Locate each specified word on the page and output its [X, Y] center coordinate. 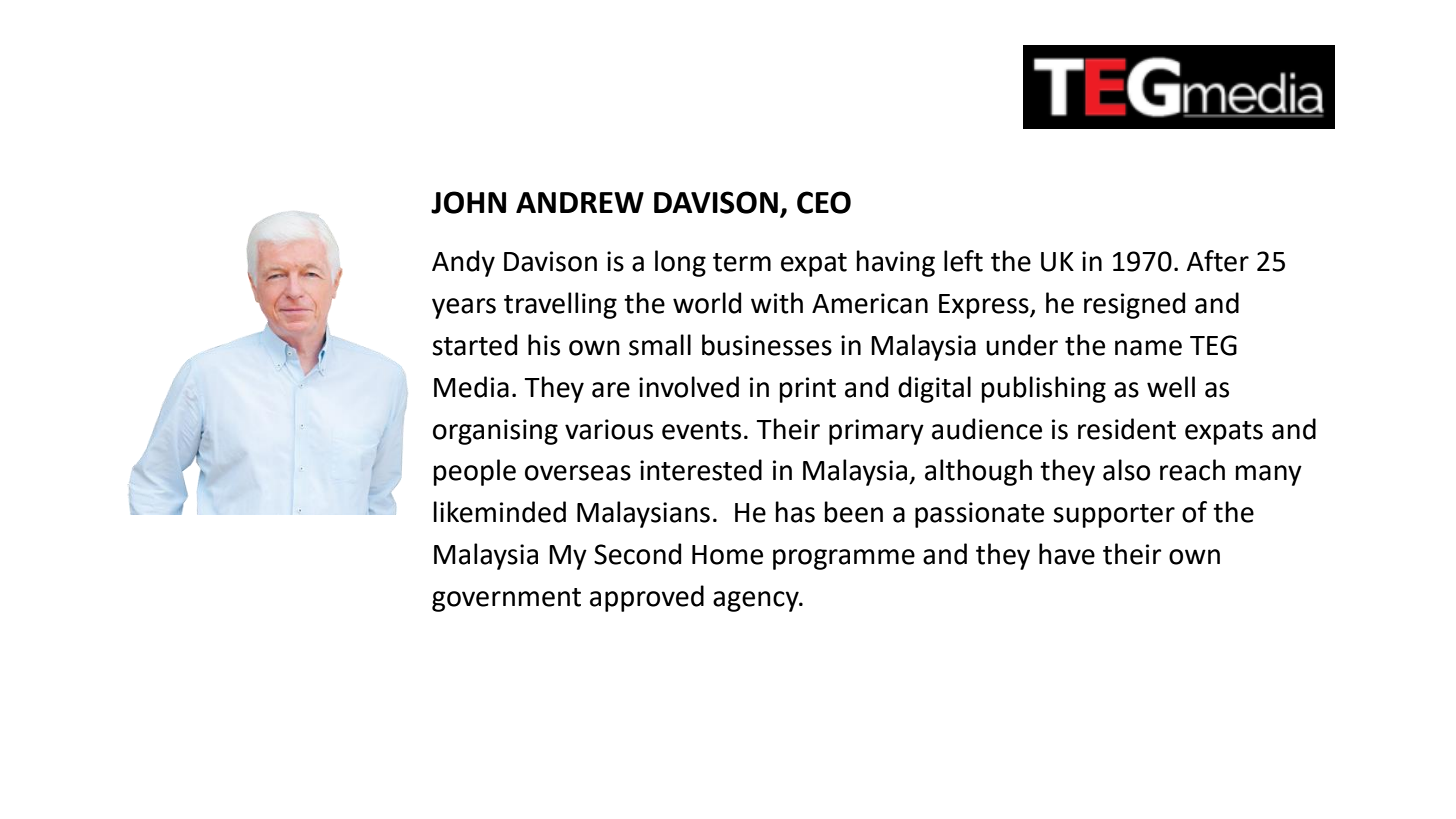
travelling [560, 305]
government [506, 600]
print [807, 390]
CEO [824, 202]
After [1218, 261]
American [870, 303]
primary [876, 432]
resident [1127, 429]
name [1148, 348]
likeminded [499, 512]
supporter [1114, 516]
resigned [1134, 305]
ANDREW [580, 202]
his [544, 345]
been [853, 512]
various [609, 429]
